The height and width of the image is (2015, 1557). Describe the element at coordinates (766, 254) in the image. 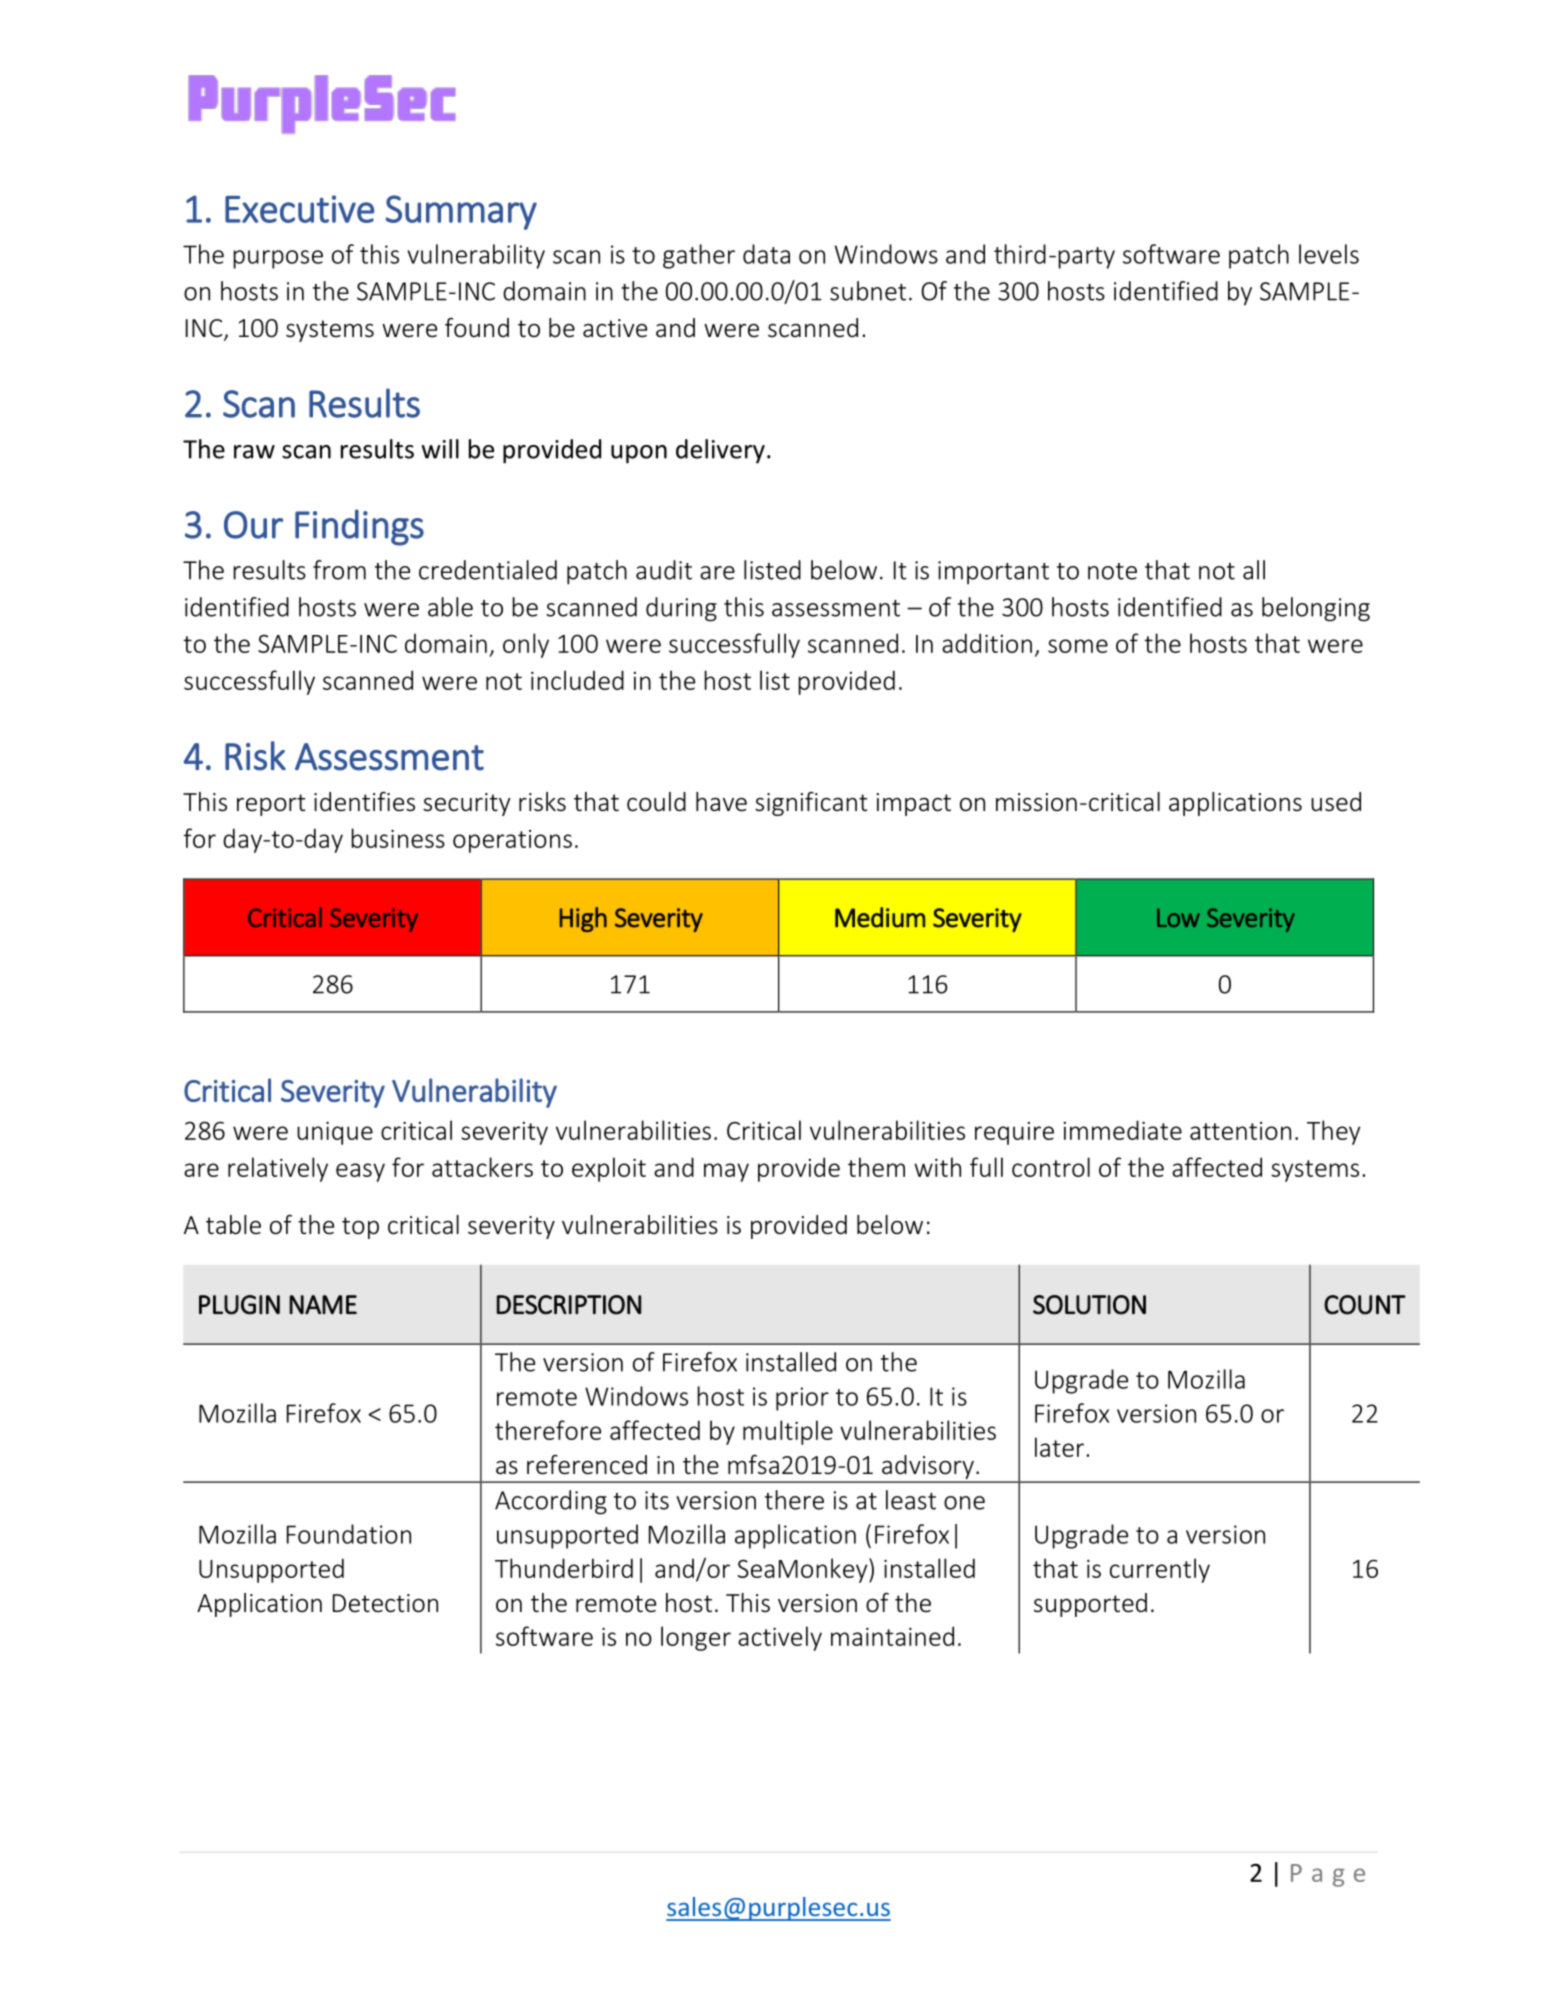

I see `data` at that location.
